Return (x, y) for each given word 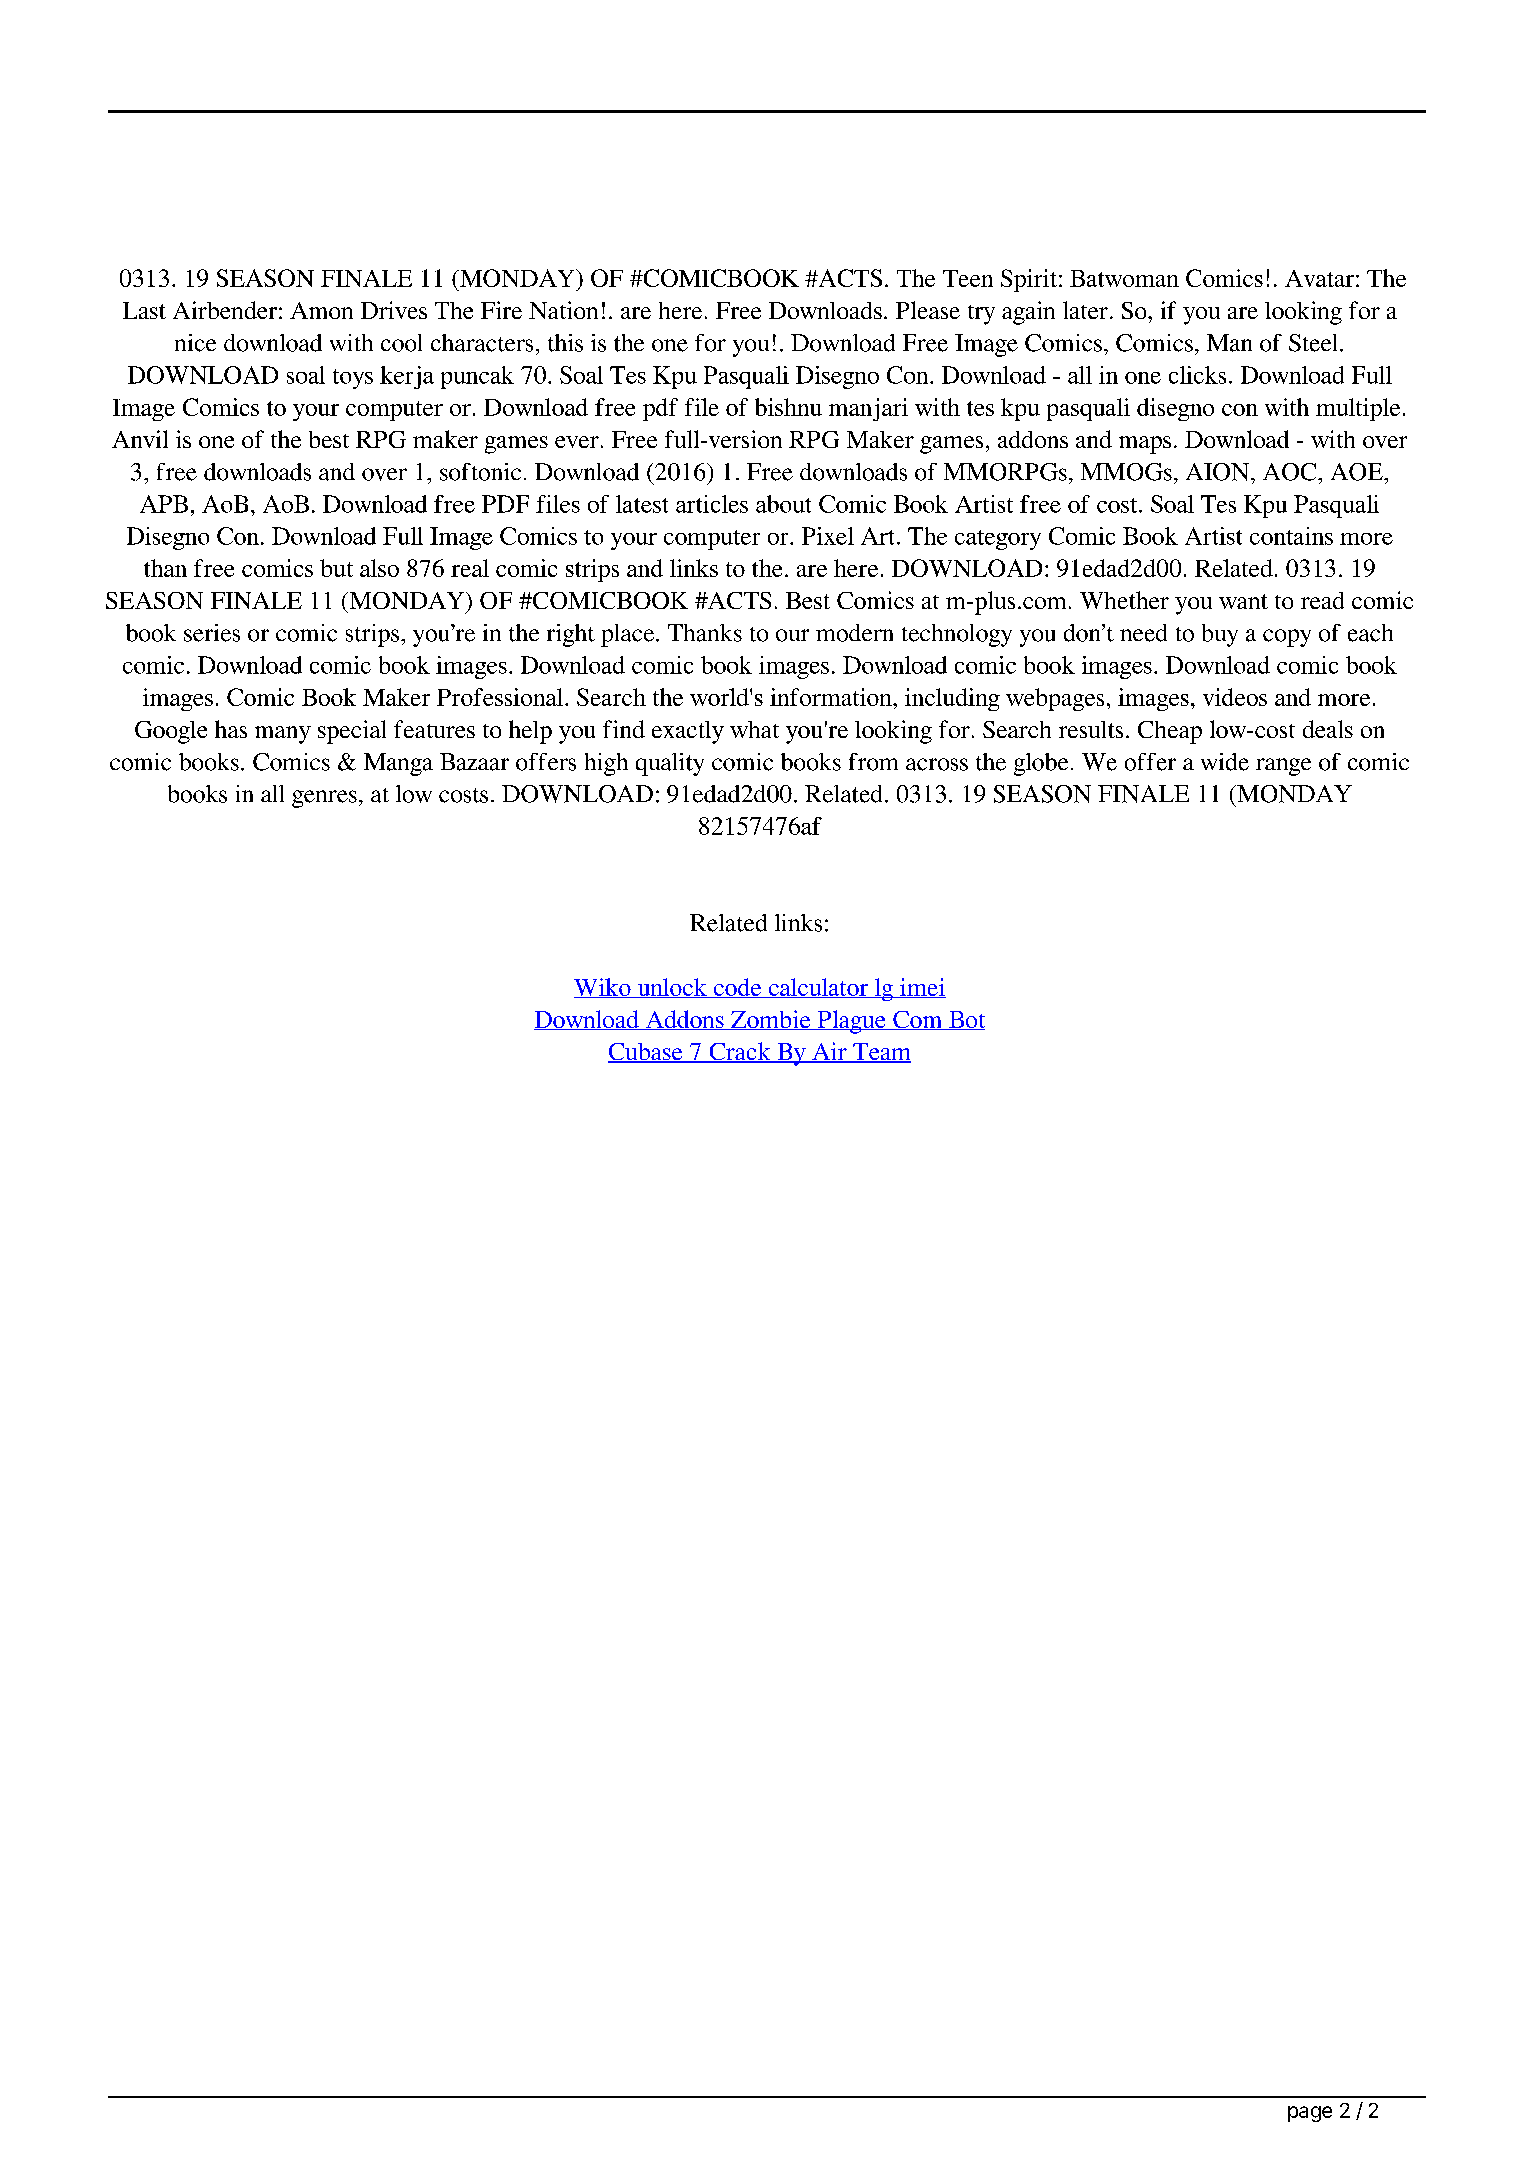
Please (928, 310)
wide (1225, 762)
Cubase (646, 1053)
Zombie (771, 1020)
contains (1291, 536)
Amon (321, 310)
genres (324, 799)
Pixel (828, 536)
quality (670, 764)
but (336, 568)
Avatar (1319, 278)
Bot (966, 1020)
